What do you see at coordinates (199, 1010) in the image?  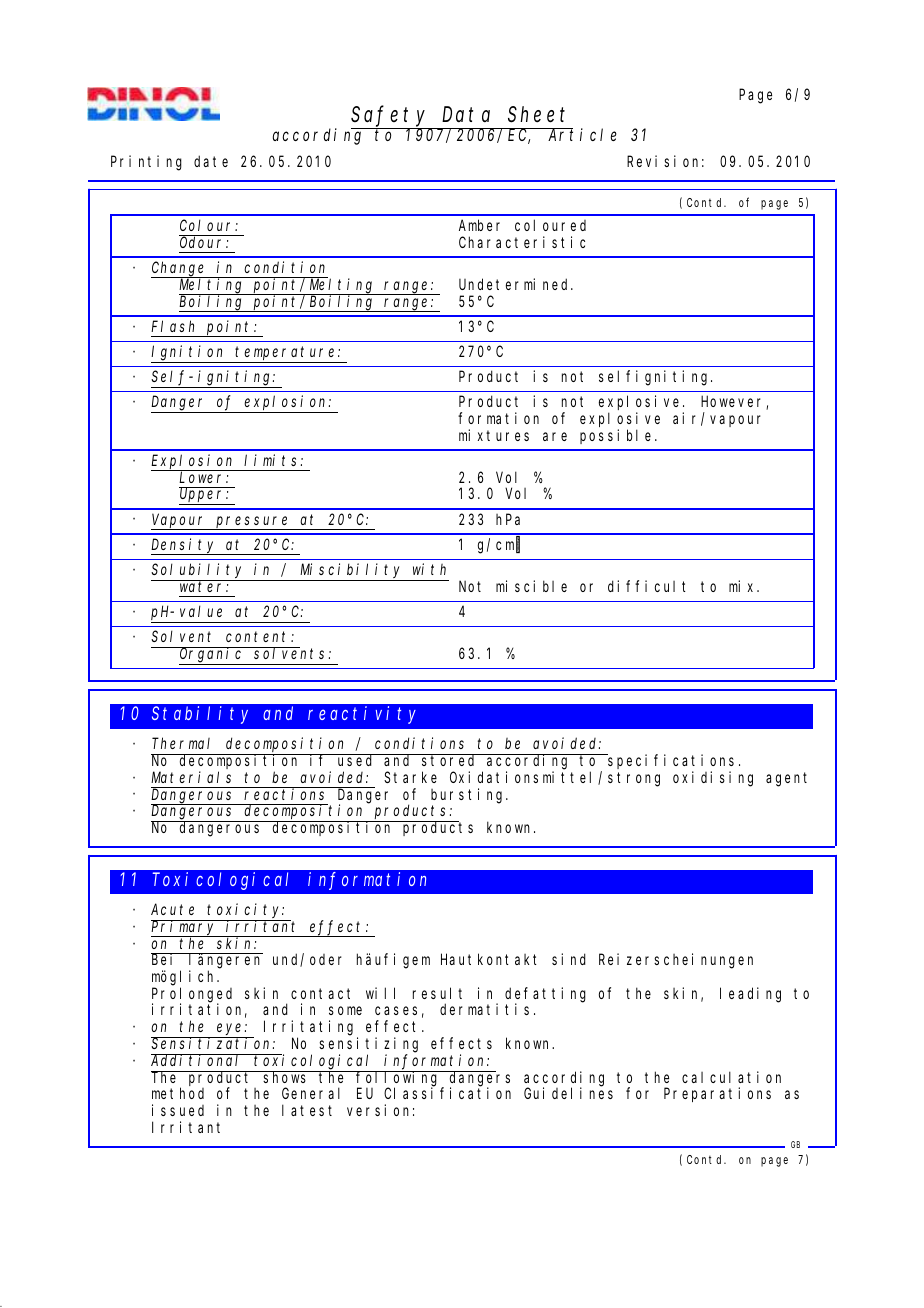 I see `irritation` at bounding box center [199, 1010].
